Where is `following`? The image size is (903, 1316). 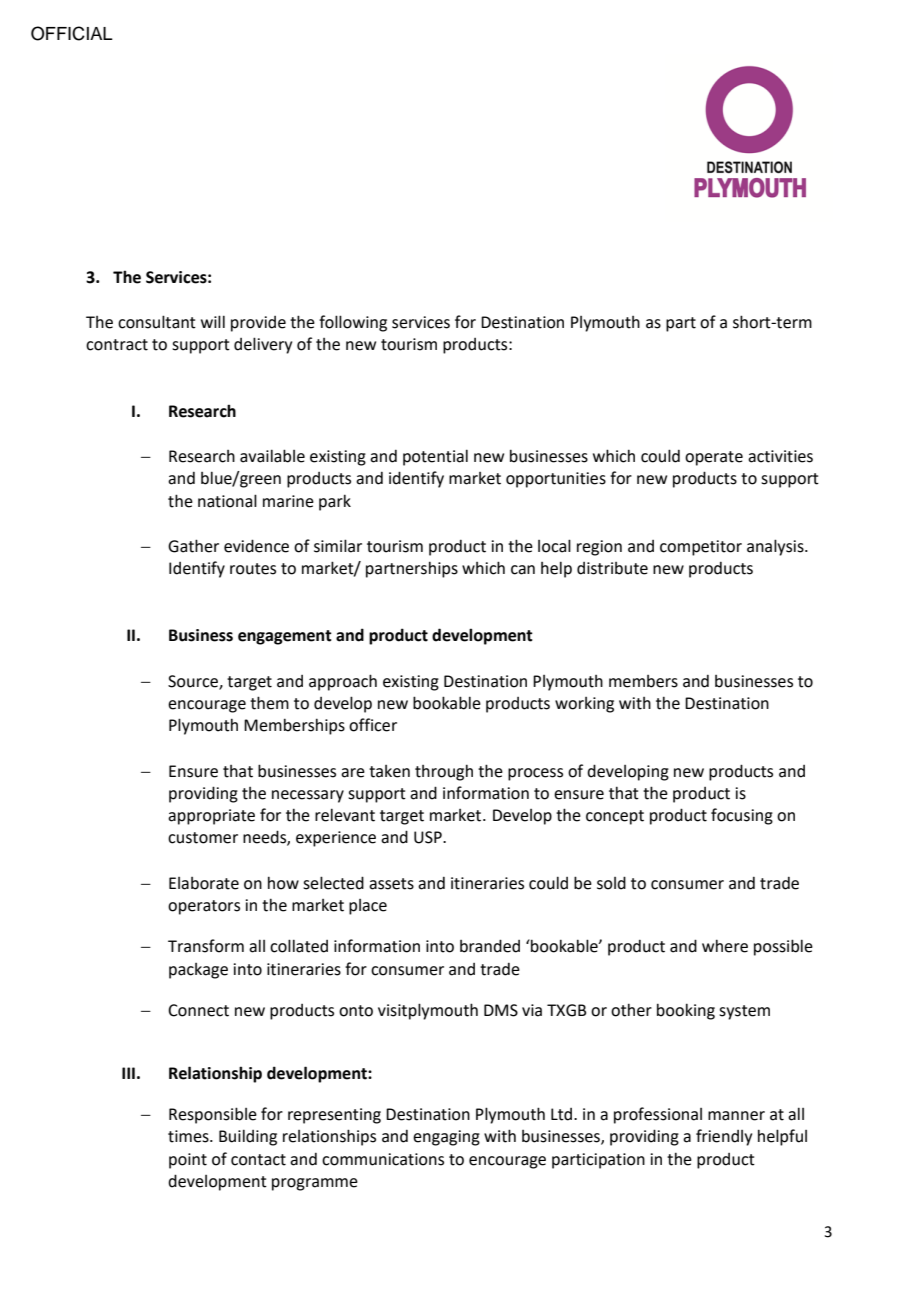
following is located at coordinates (353, 323).
